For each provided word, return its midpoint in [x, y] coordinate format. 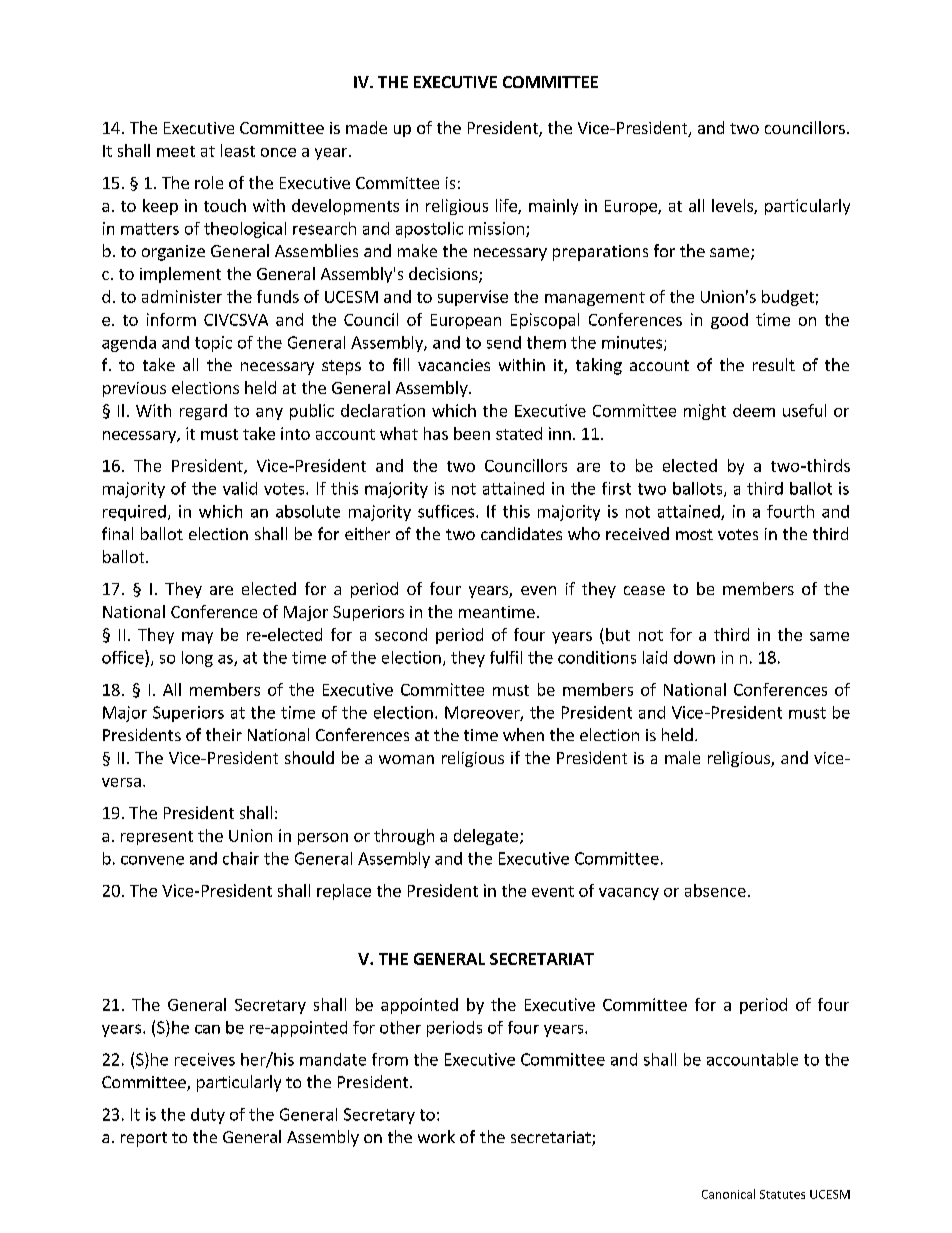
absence [715, 890]
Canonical [728, 1194]
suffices [447, 511]
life [507, 206]
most [694, 534]
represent [157, 838]
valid [240, 488]
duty [208, 1116]
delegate [486, 837]
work [436, 1136]
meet [176, 151]
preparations [600, 253]
